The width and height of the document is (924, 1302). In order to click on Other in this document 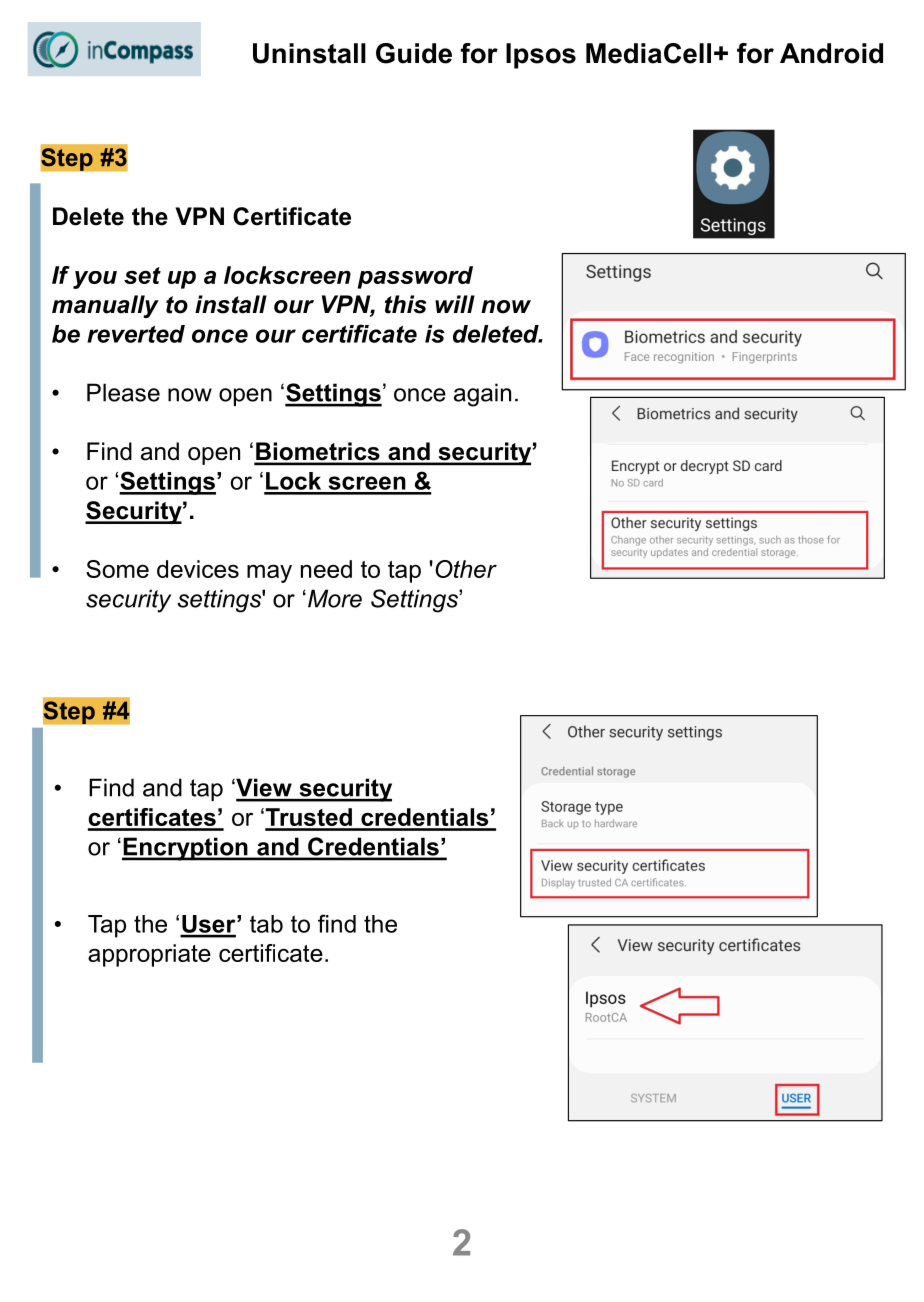, I will do `click(466, 569)`.
